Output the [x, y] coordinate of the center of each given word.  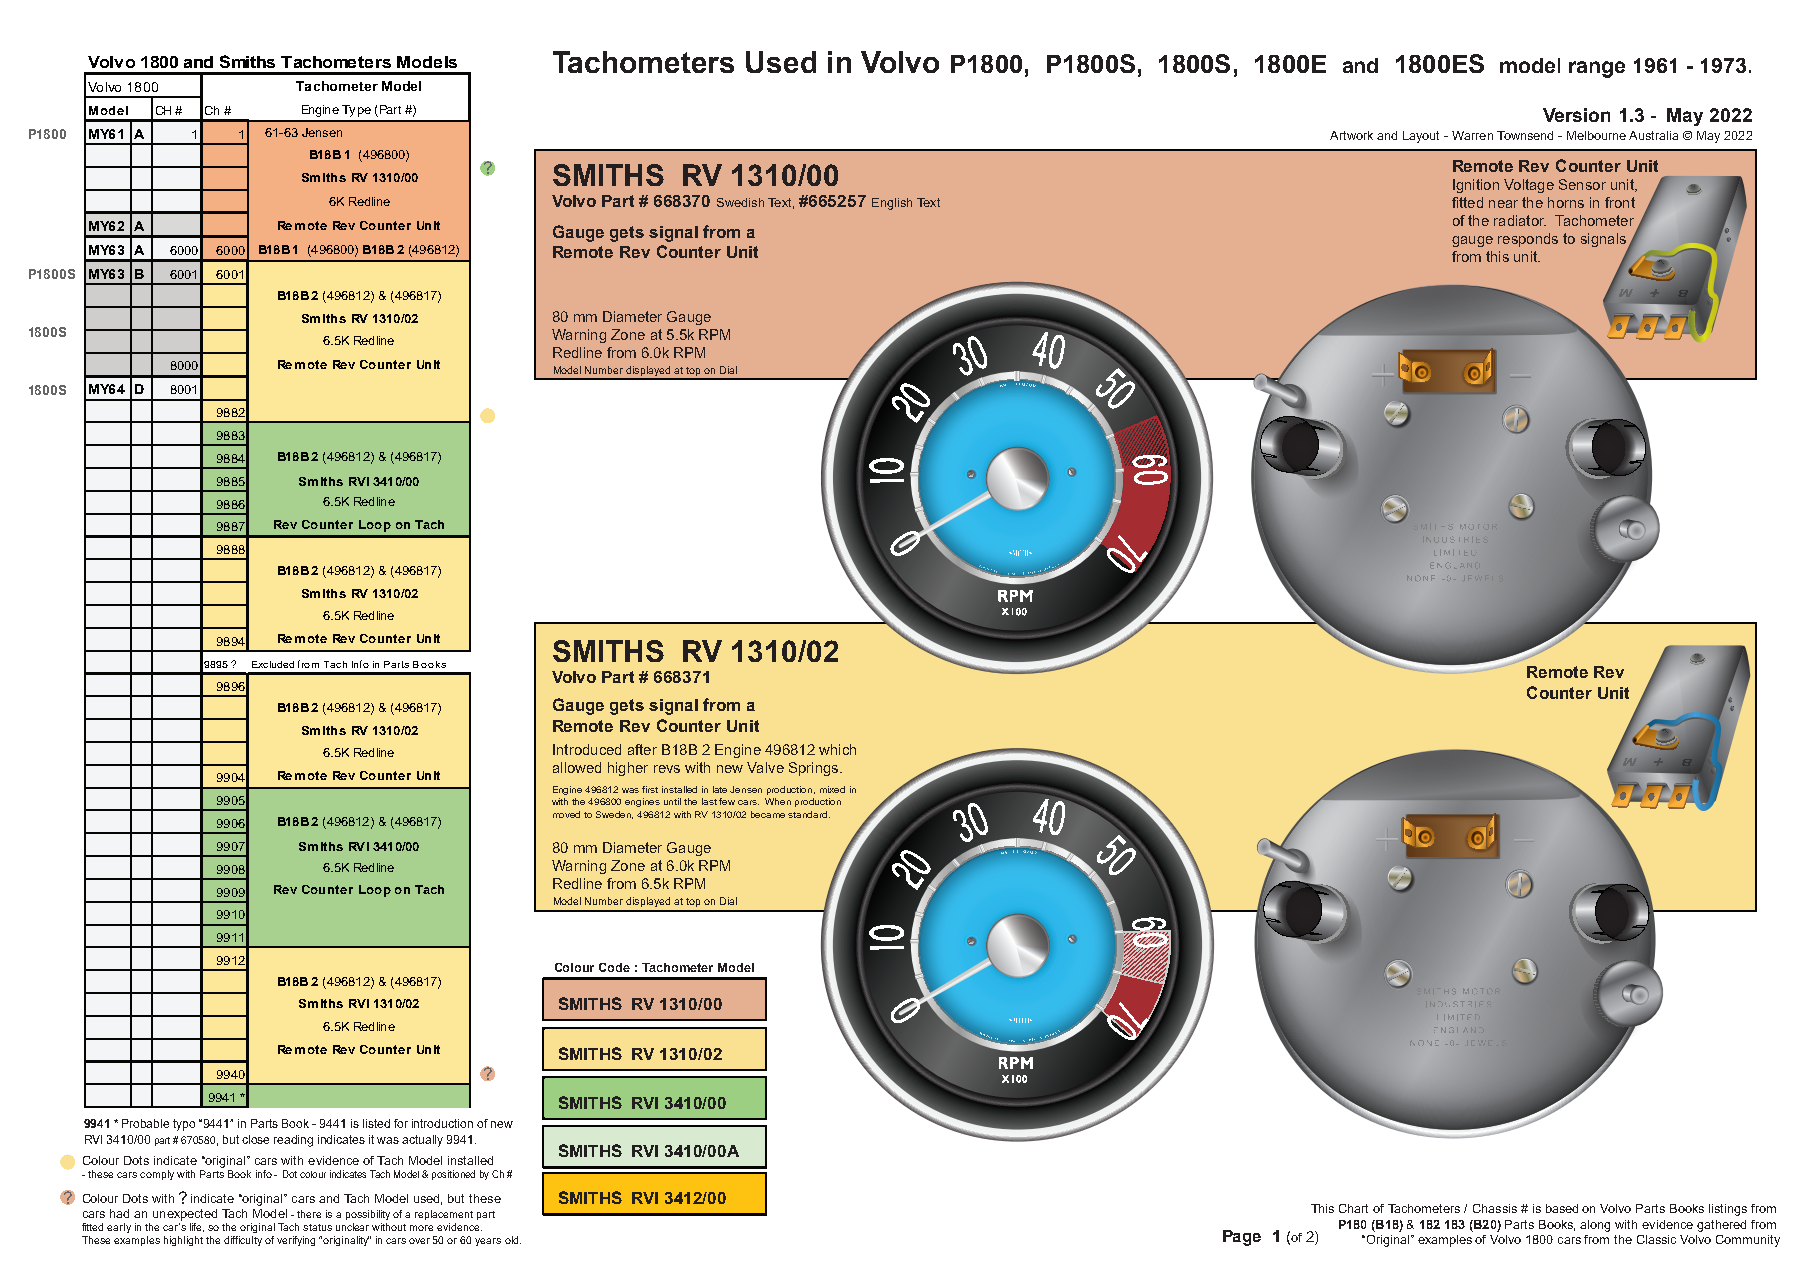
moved [566, 814]
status [317, 1227]
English [892, 204]
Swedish [740, 202]
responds [1528, 240]
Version [1576, 115]
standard [809, 814]
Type [356, 111]
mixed [832, 789]
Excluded [273, 664]
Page [1242, 1238]
